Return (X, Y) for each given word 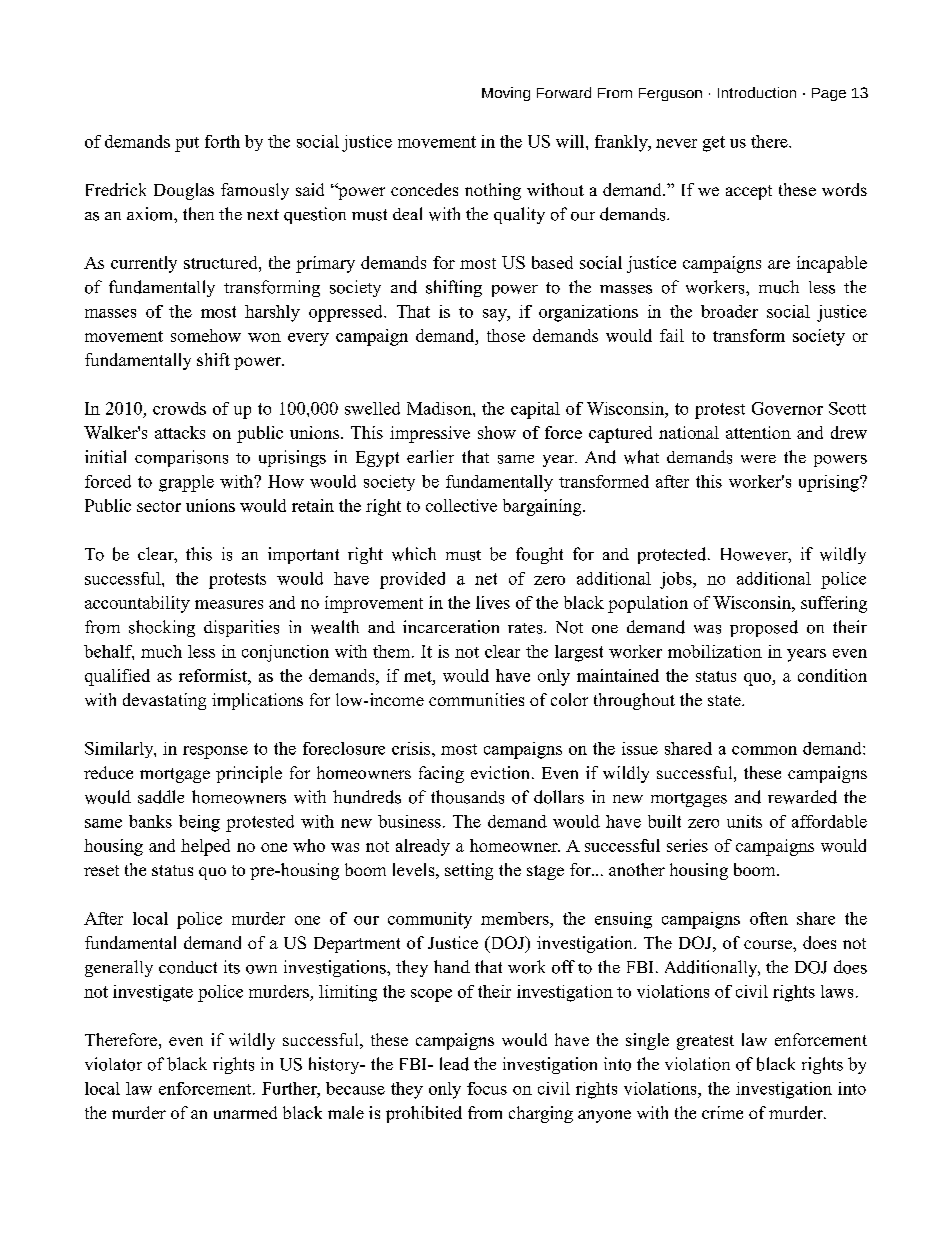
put (187, 144)
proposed (764, 628)
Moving (506, 94)
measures (229, 604)
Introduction (757, 92)
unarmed (245, 1112)
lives (493, 602)
